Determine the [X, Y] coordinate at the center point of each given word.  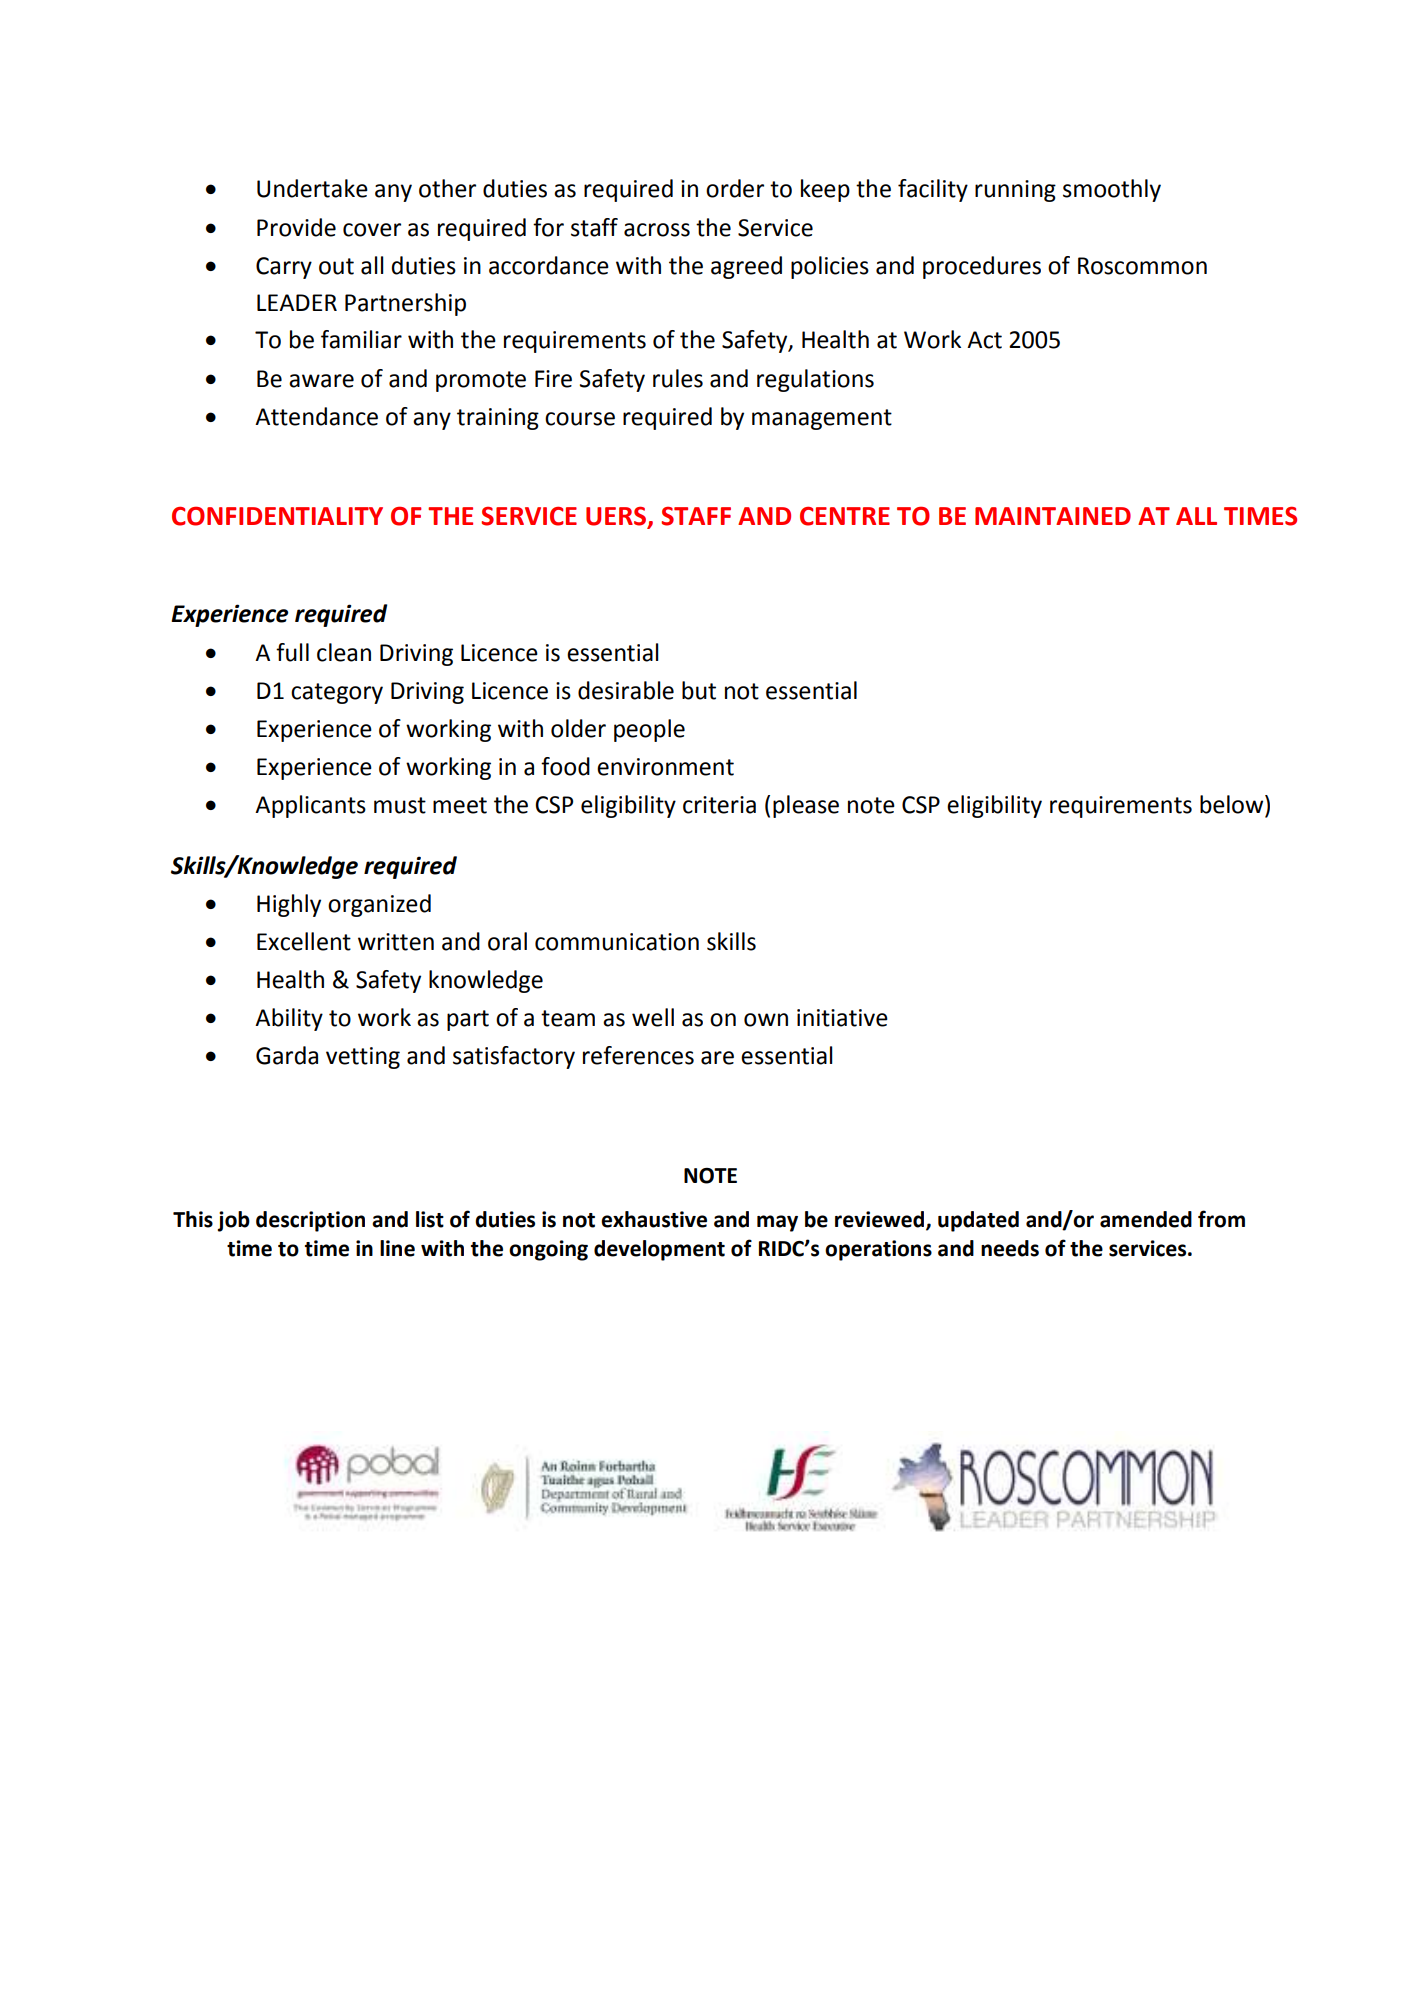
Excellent [304, 941]
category [337, 693]
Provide [296, 227]
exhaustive [654, 1219]
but [699, 690]
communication [617, 942]
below [1233, 805]
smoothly [1112, 190]
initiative [842, 1018]
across [657, 230]
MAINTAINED [1053, 516]
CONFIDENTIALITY [277, 516]
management [822, 419]
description [310, 1221]
